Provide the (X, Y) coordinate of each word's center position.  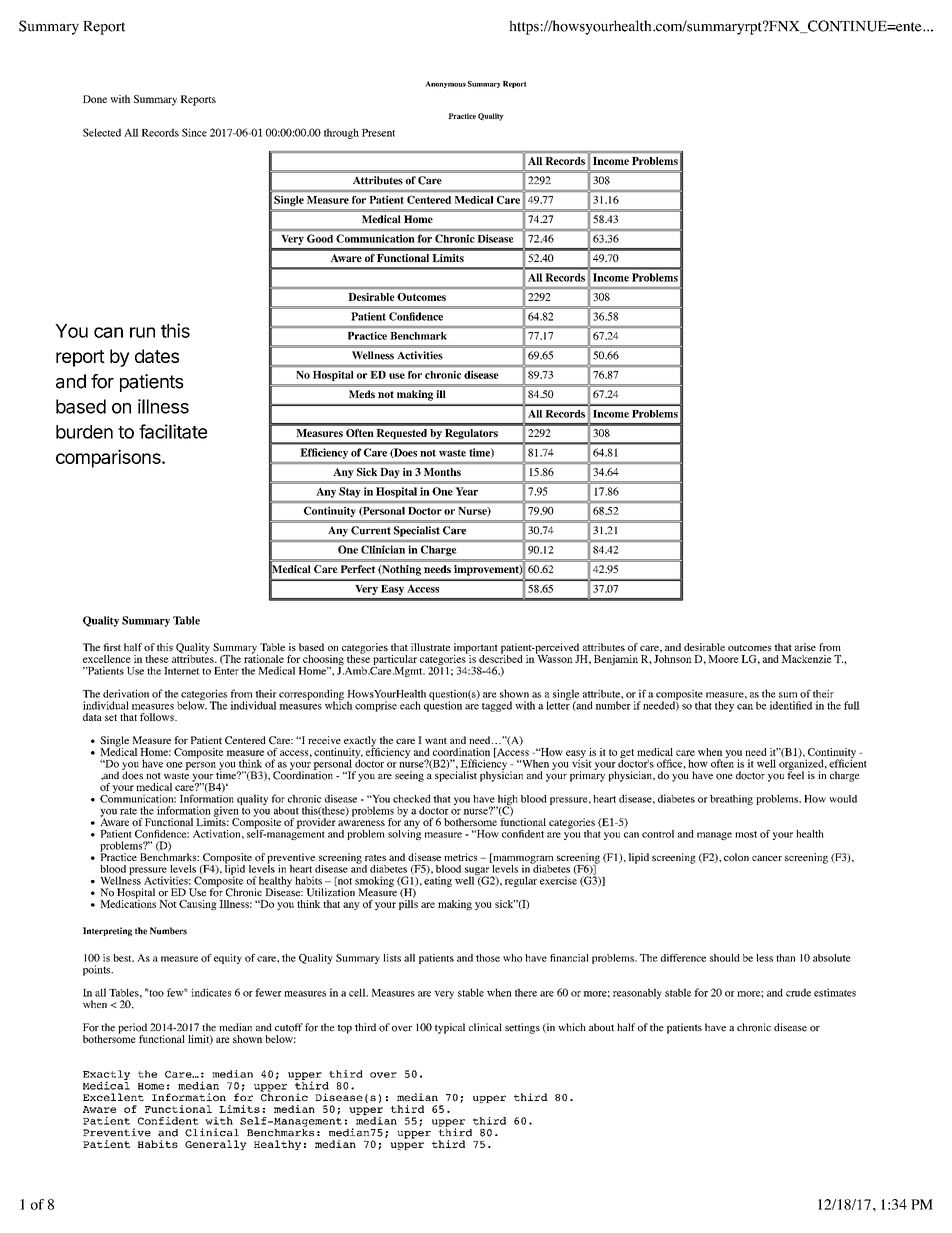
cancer (767, 858)
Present (378, 133)
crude (798, 992)
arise (805, 647)
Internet (182, 671)
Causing (198, 905)
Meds (362, 394)
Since (194, 132)
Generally (216, 1145)
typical (450, 1028)
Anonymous (445, 84)
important (476, 649)
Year (466, 491)
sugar (478, 872)
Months (442, 472)
